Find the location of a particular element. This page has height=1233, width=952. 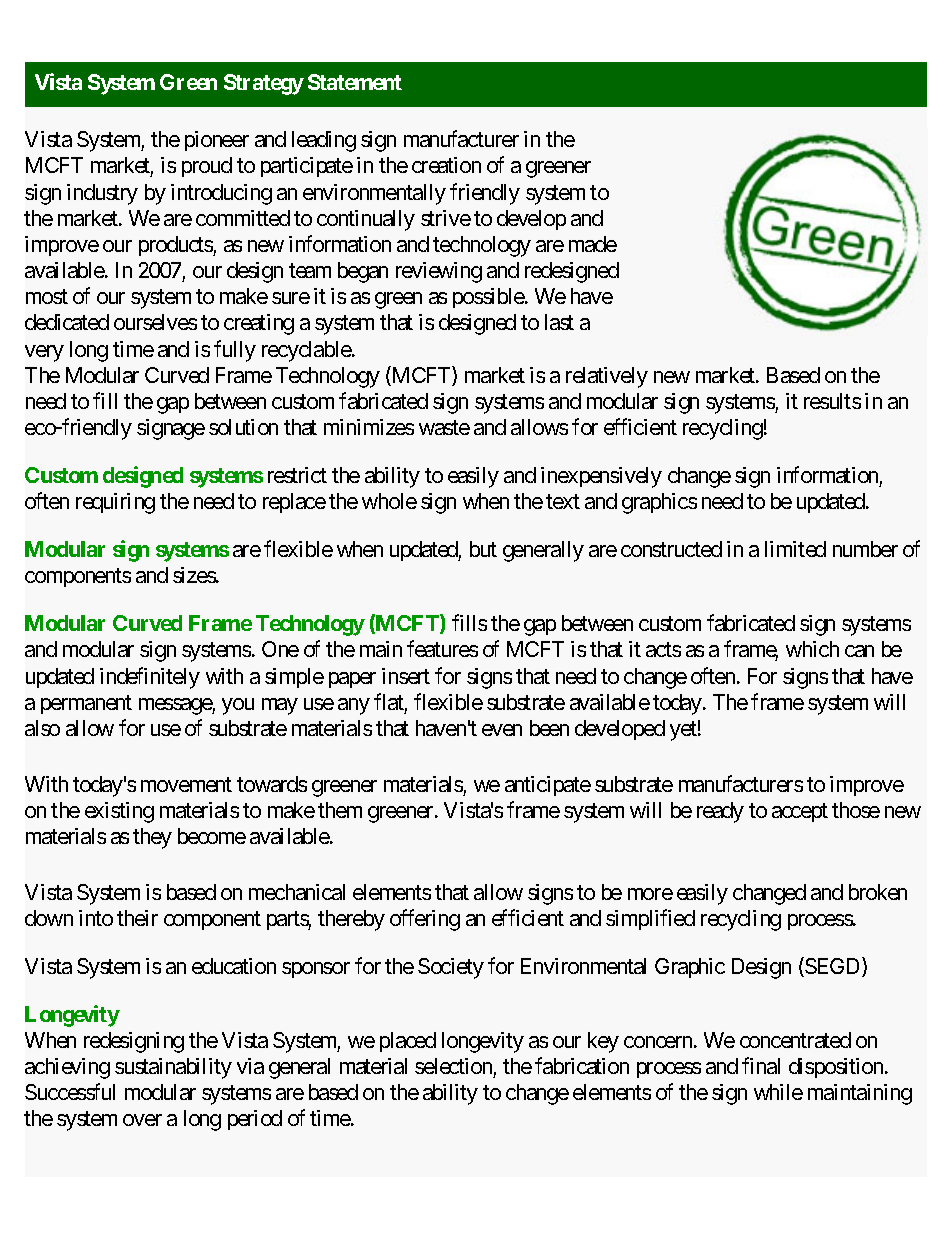

pioneer is located at coordinates (217, 141).
